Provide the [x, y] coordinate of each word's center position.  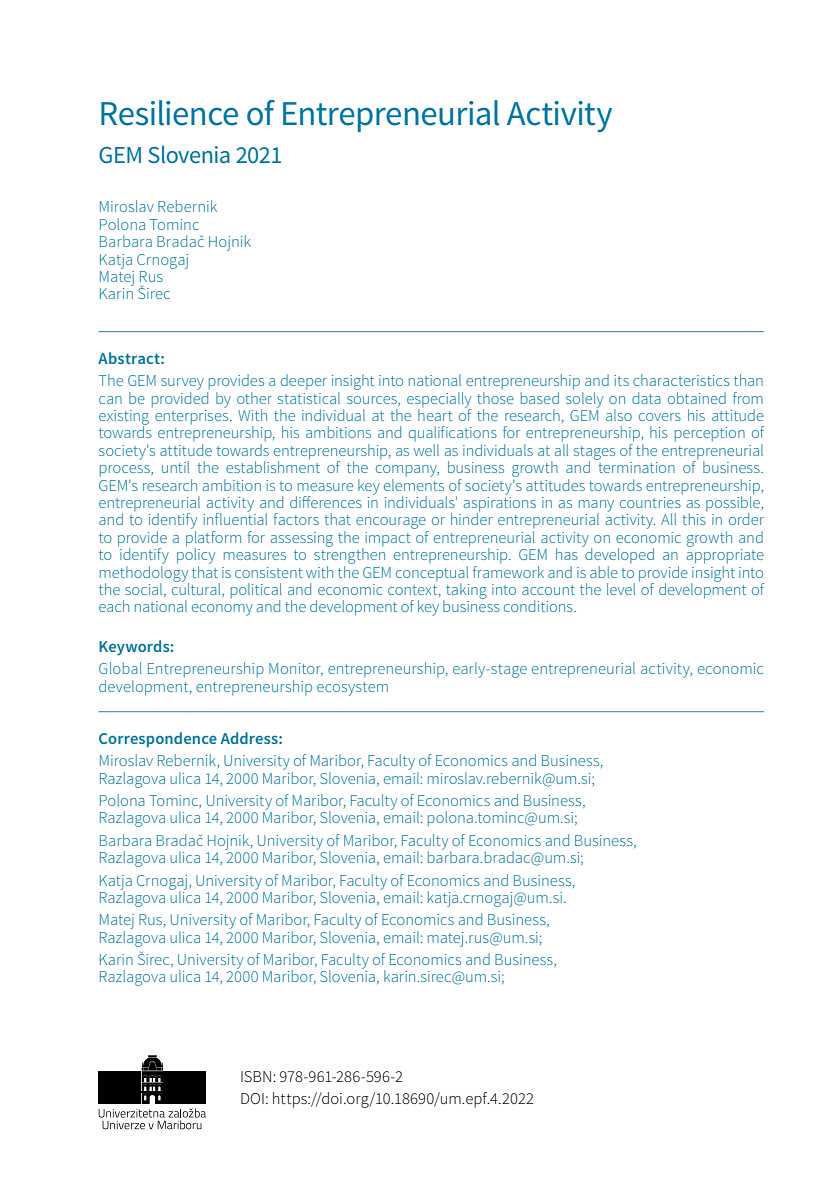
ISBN [257, 1076]
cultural [197, 589]
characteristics [681, 380]
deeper [304, 381]
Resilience [169, 113]
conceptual [432, 575]
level [621, 589]
